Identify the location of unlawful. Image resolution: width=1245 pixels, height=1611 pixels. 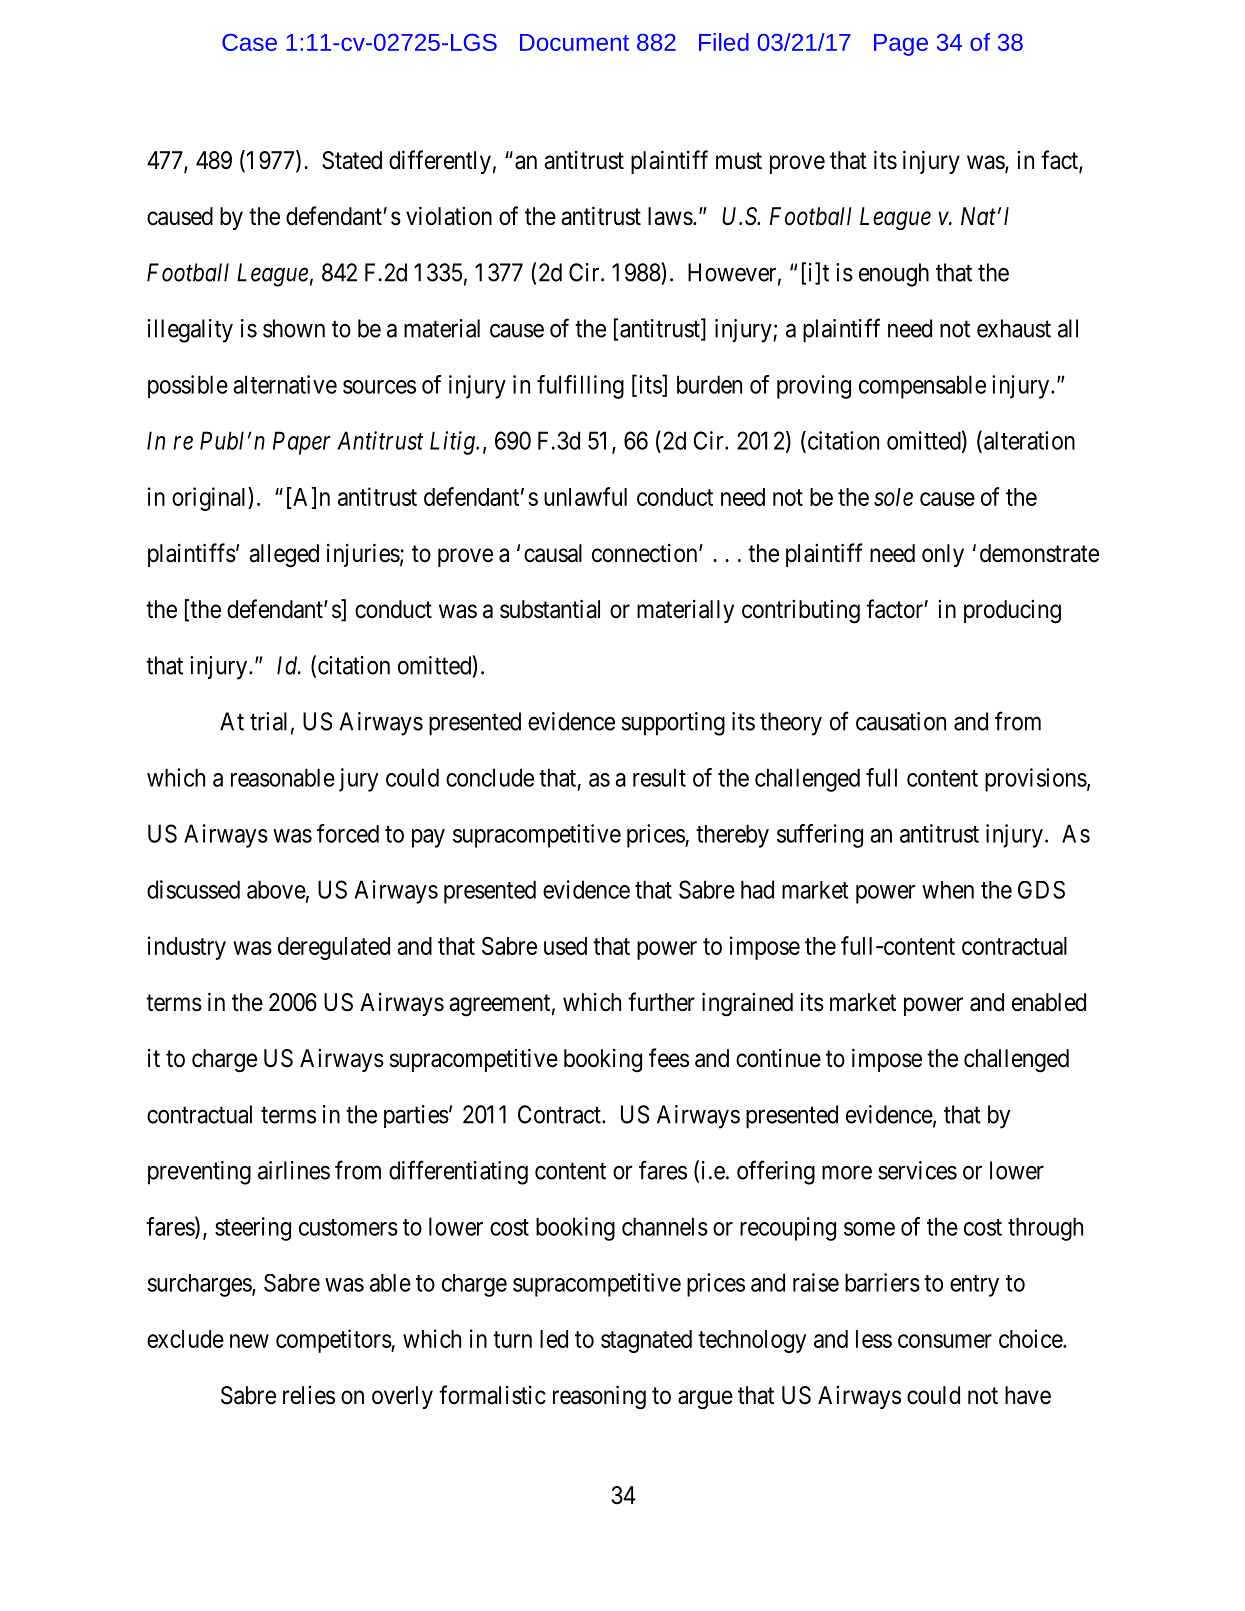
(585, 496).
